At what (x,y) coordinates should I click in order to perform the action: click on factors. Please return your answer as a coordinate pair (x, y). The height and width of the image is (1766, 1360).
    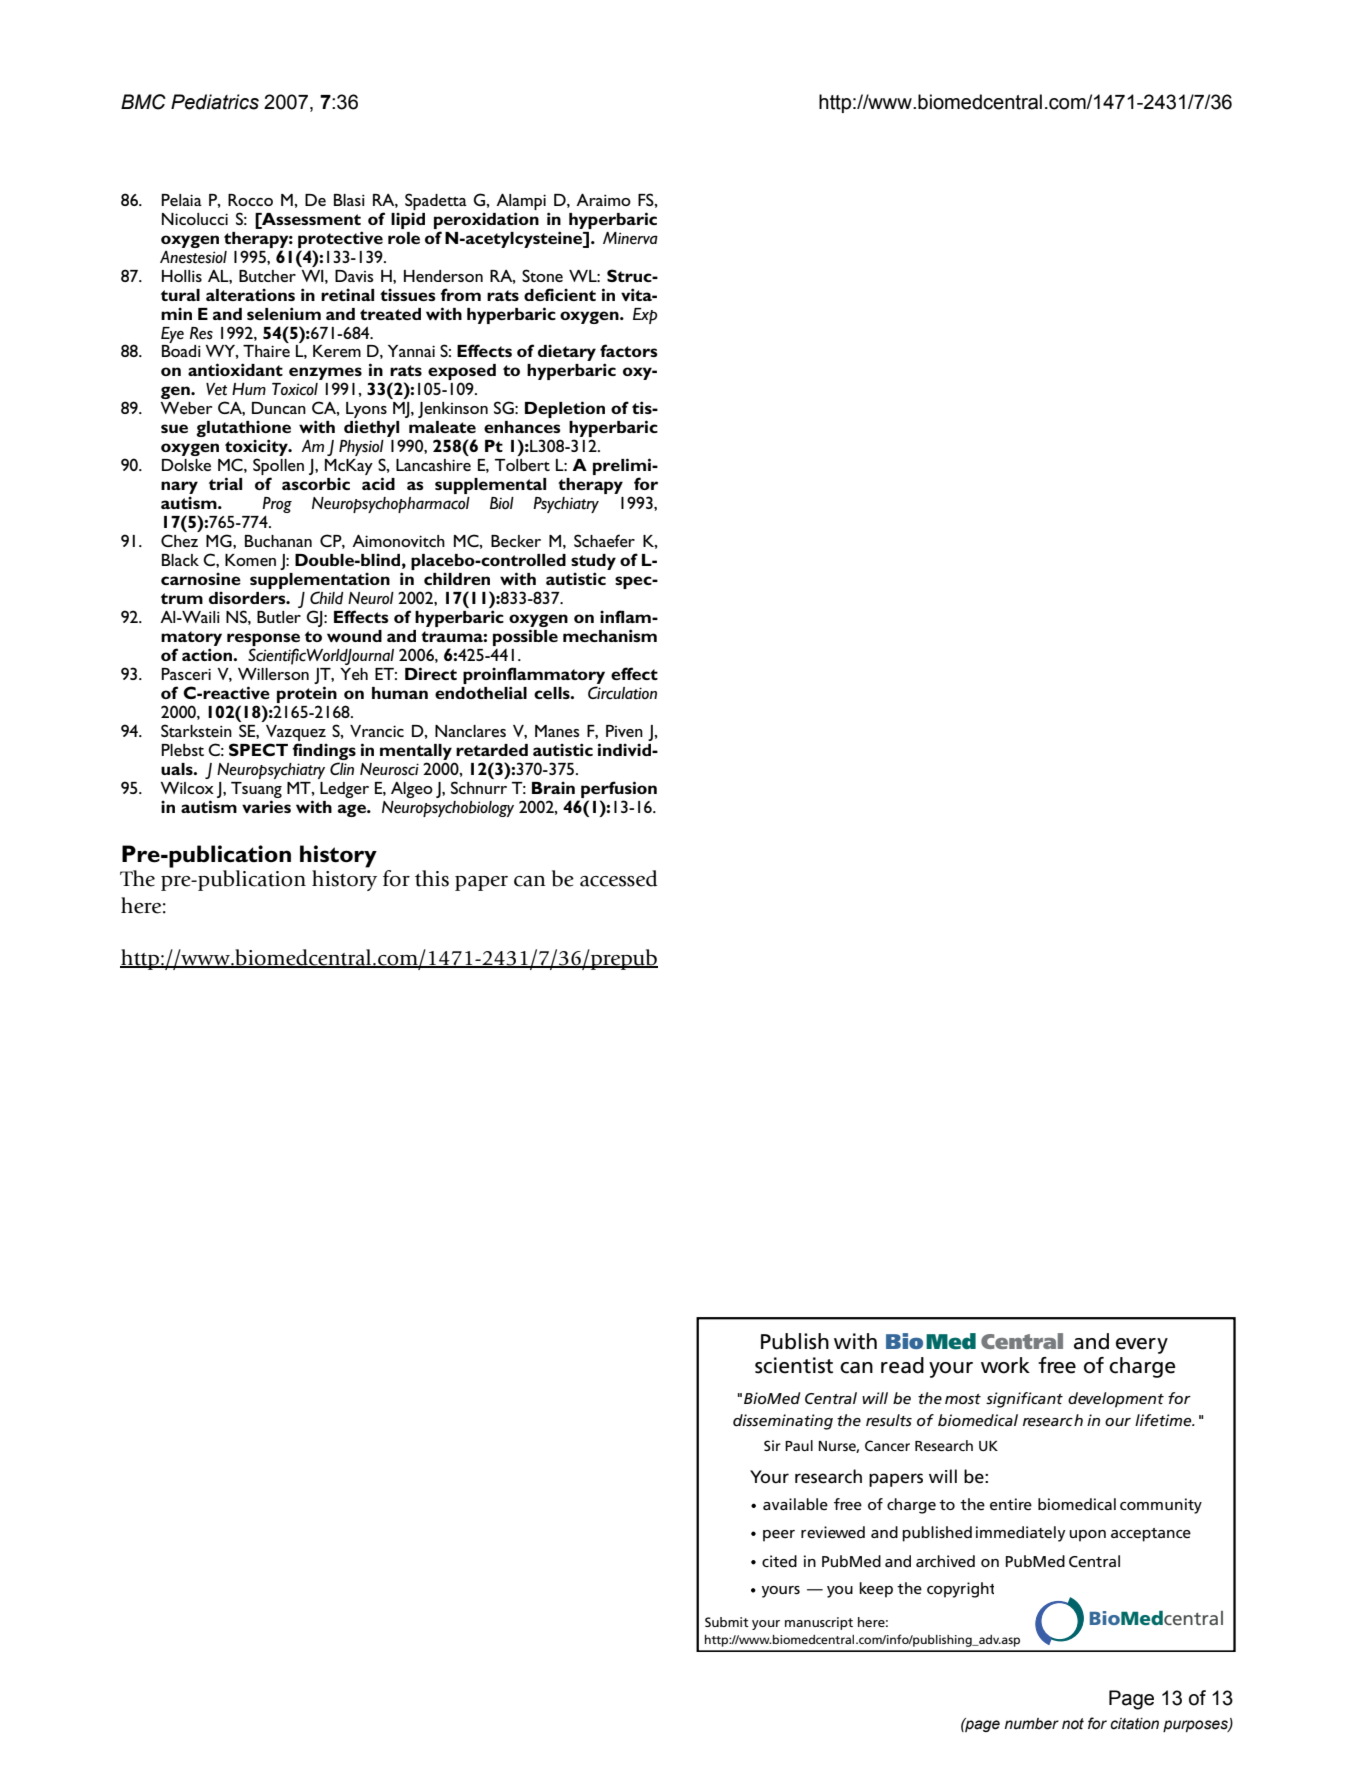
    Looking at the image, I should click on (629, 350).
